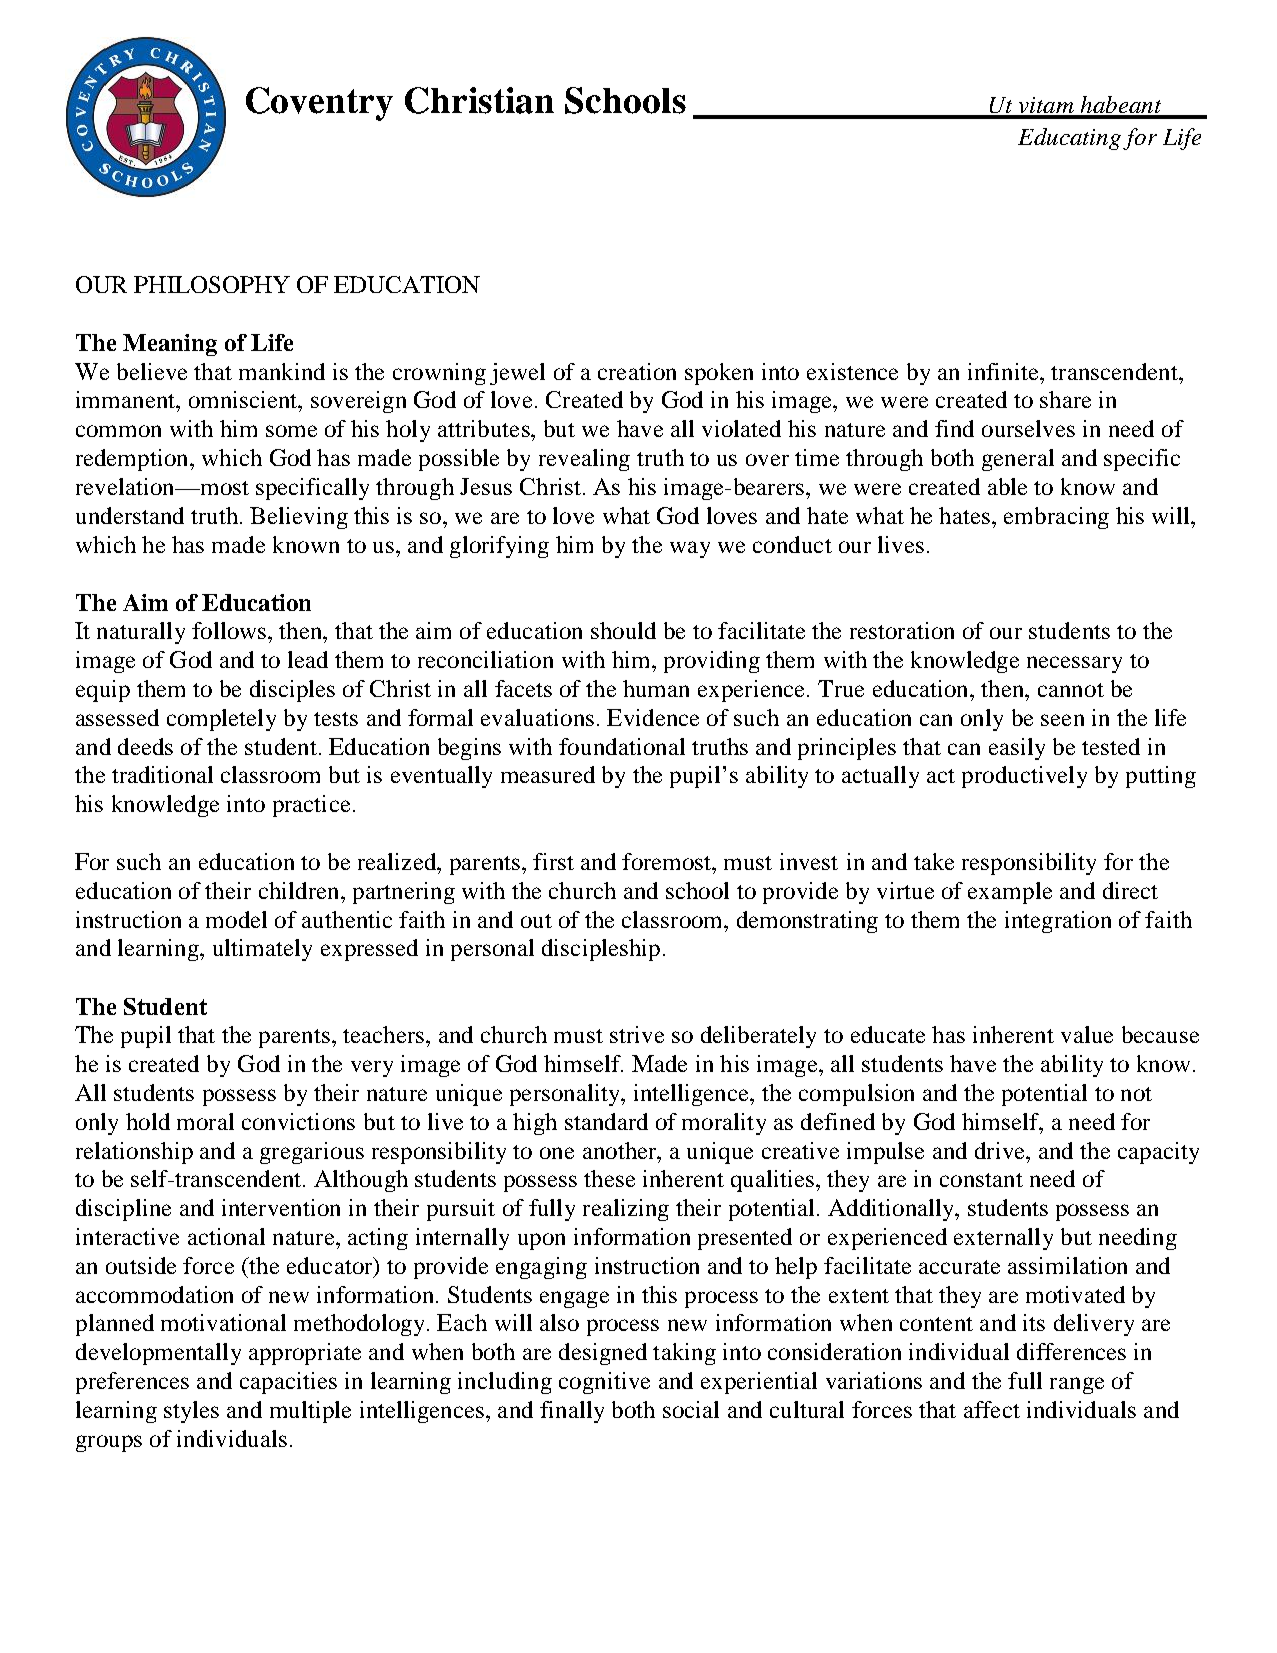 This screenshot has height=1653, width=1277. I want to click on Coventry, so click(319, 104).
